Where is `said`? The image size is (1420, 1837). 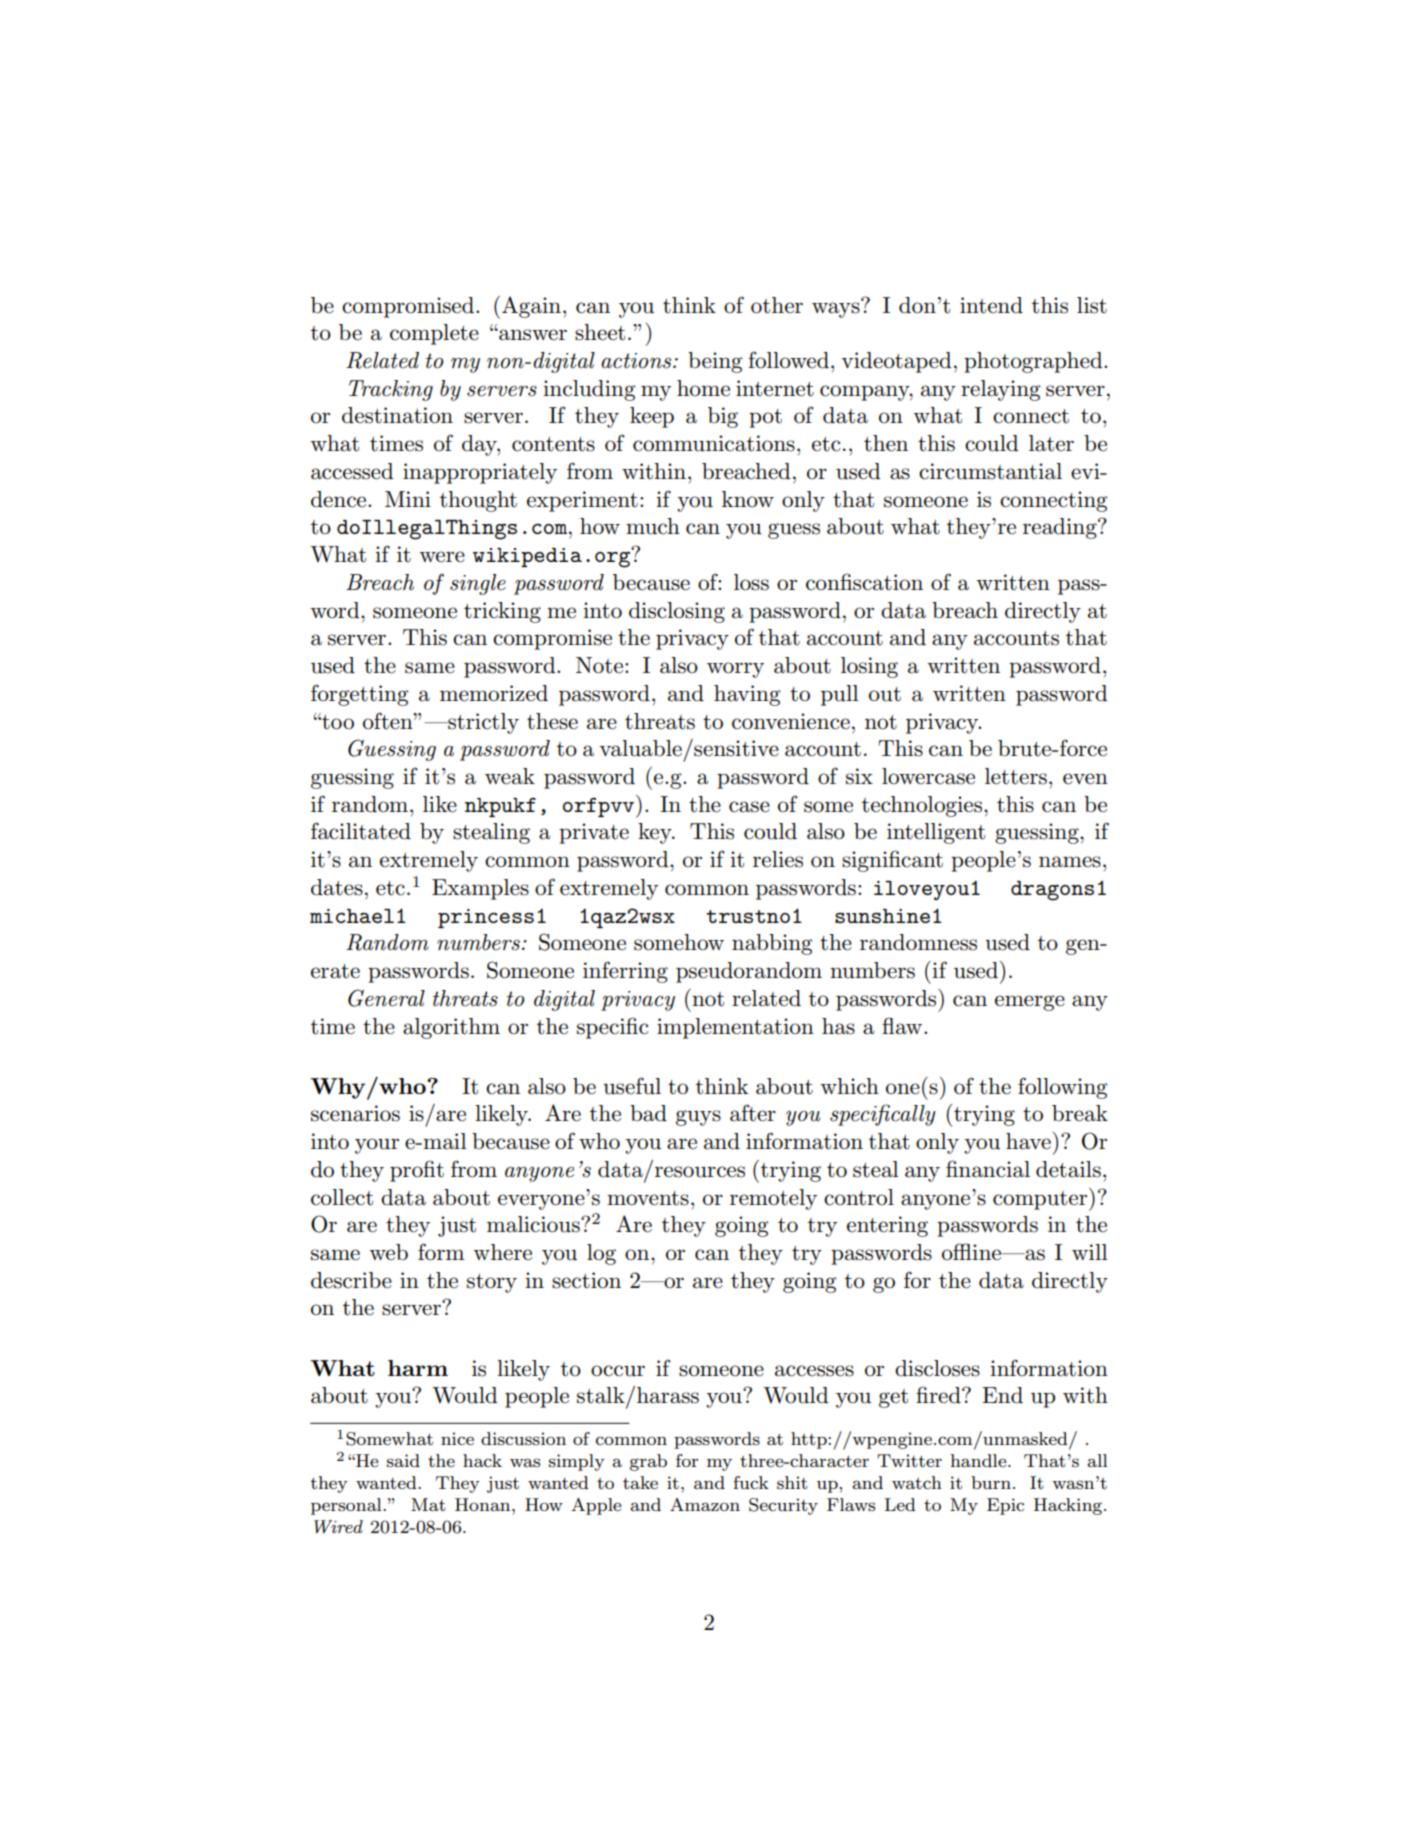
said is located at coordinates (403, 1460).
